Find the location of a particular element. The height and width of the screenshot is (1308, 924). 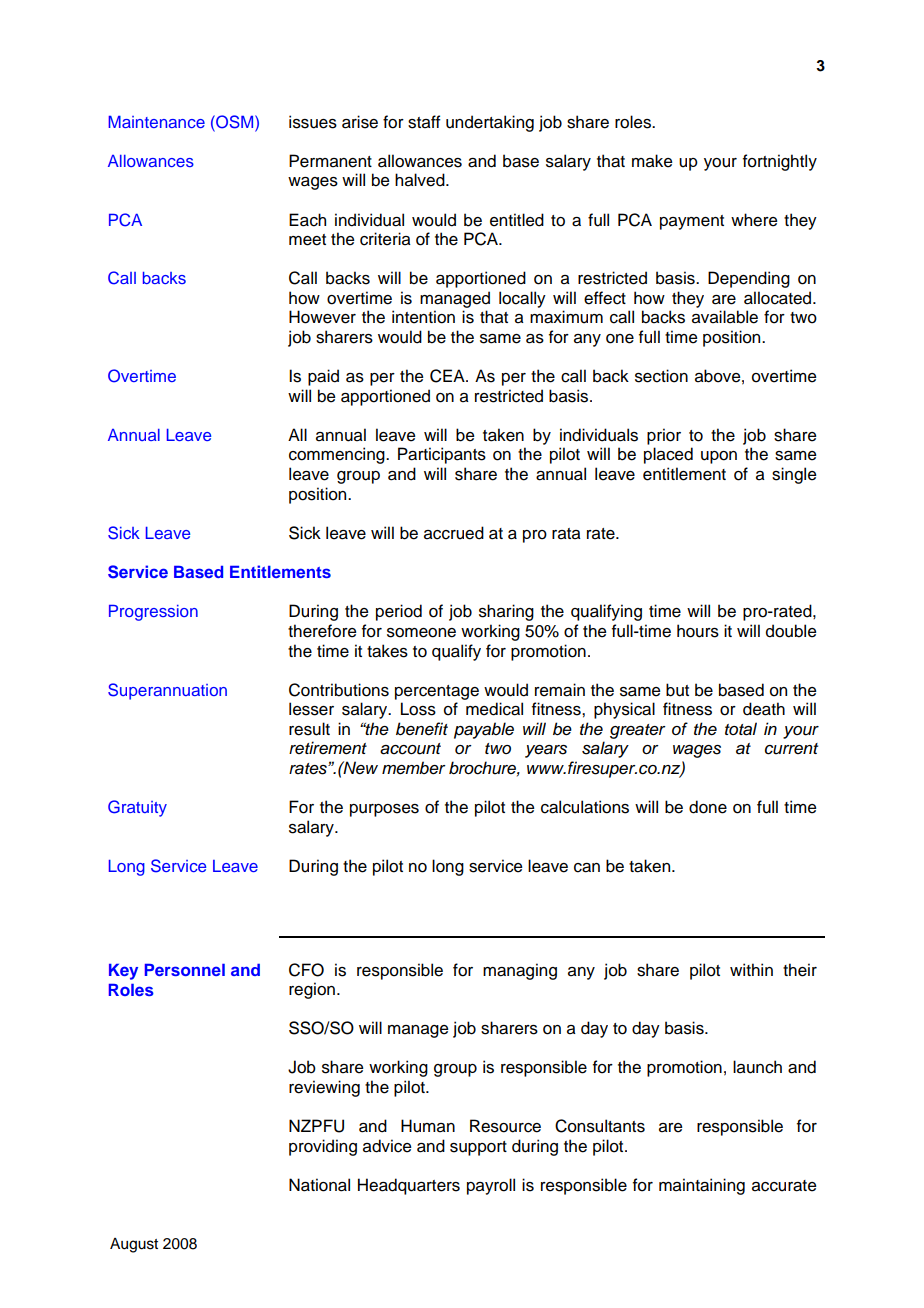

paid is located at coordinates (323, 377).
